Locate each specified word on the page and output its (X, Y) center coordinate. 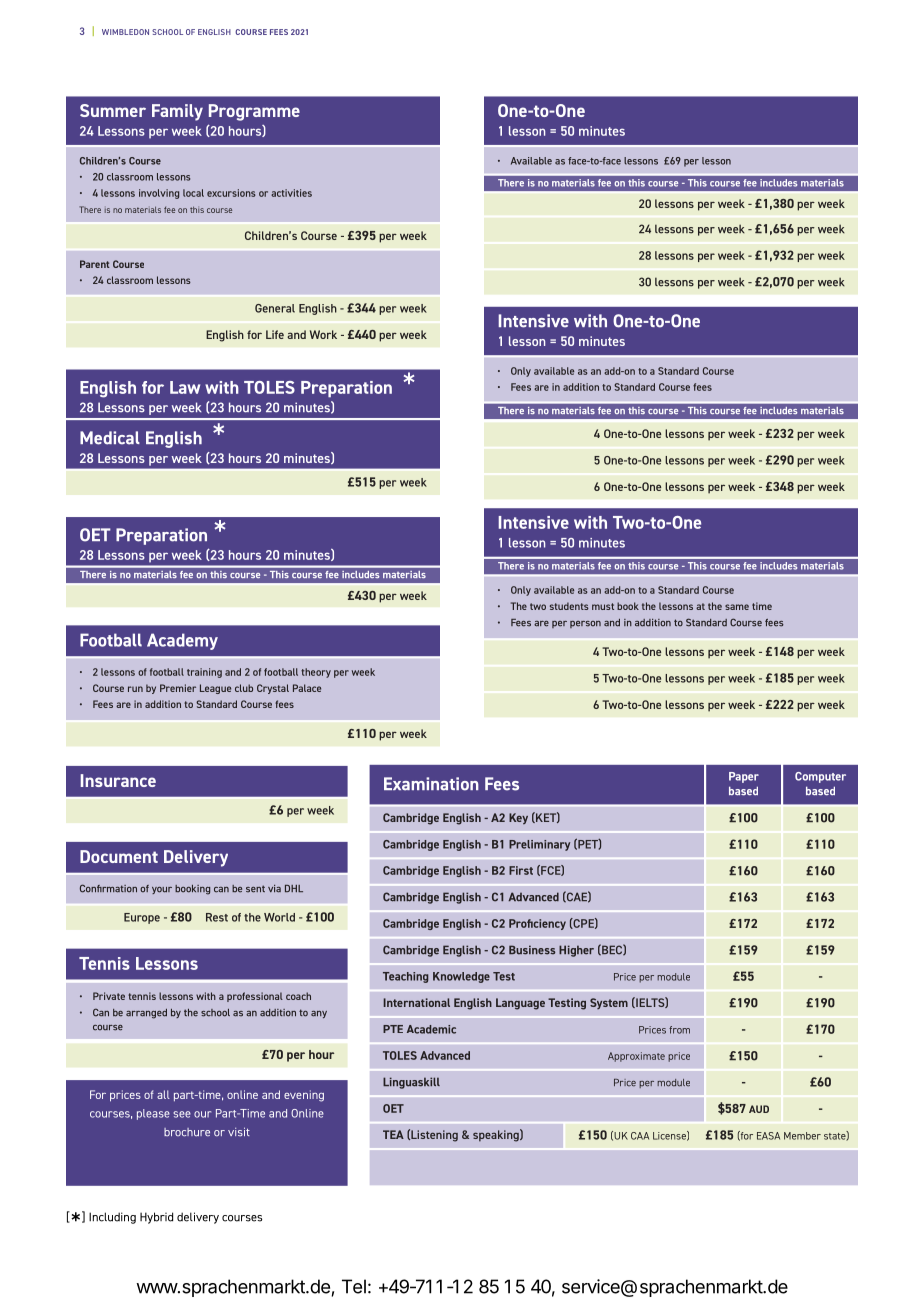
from (679, 1030)
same (737, 607)
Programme (254, 112)
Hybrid (156, 1218)
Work (323, 334)
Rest (217, 917)
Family (177, 112)
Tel (354, 1286)
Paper (744, 777)
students (569, 606)
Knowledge (461, 977)
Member (802, 1136)
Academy (182, 641)
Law (185, 387)
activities (291, 193)
